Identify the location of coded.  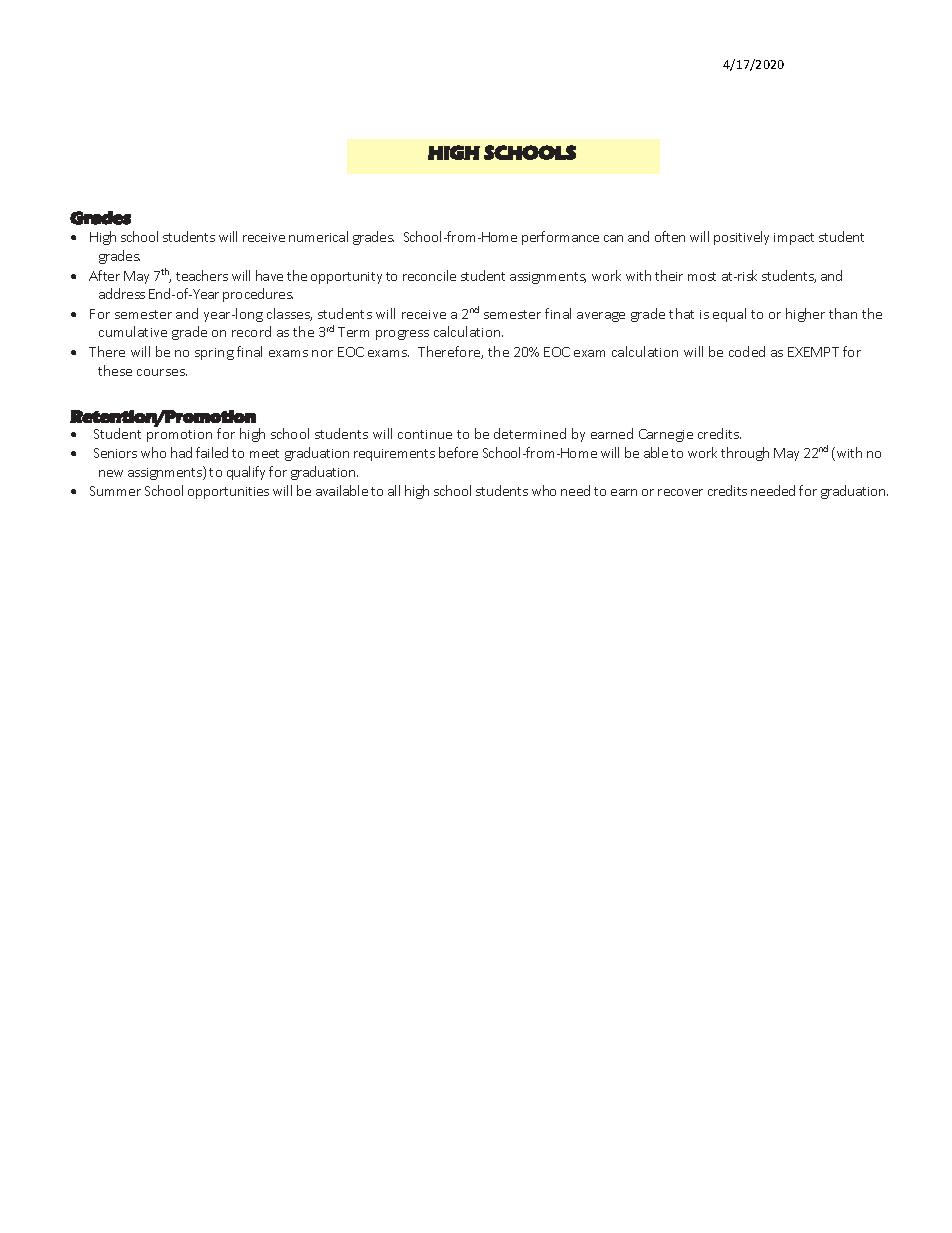
(747, 351).
